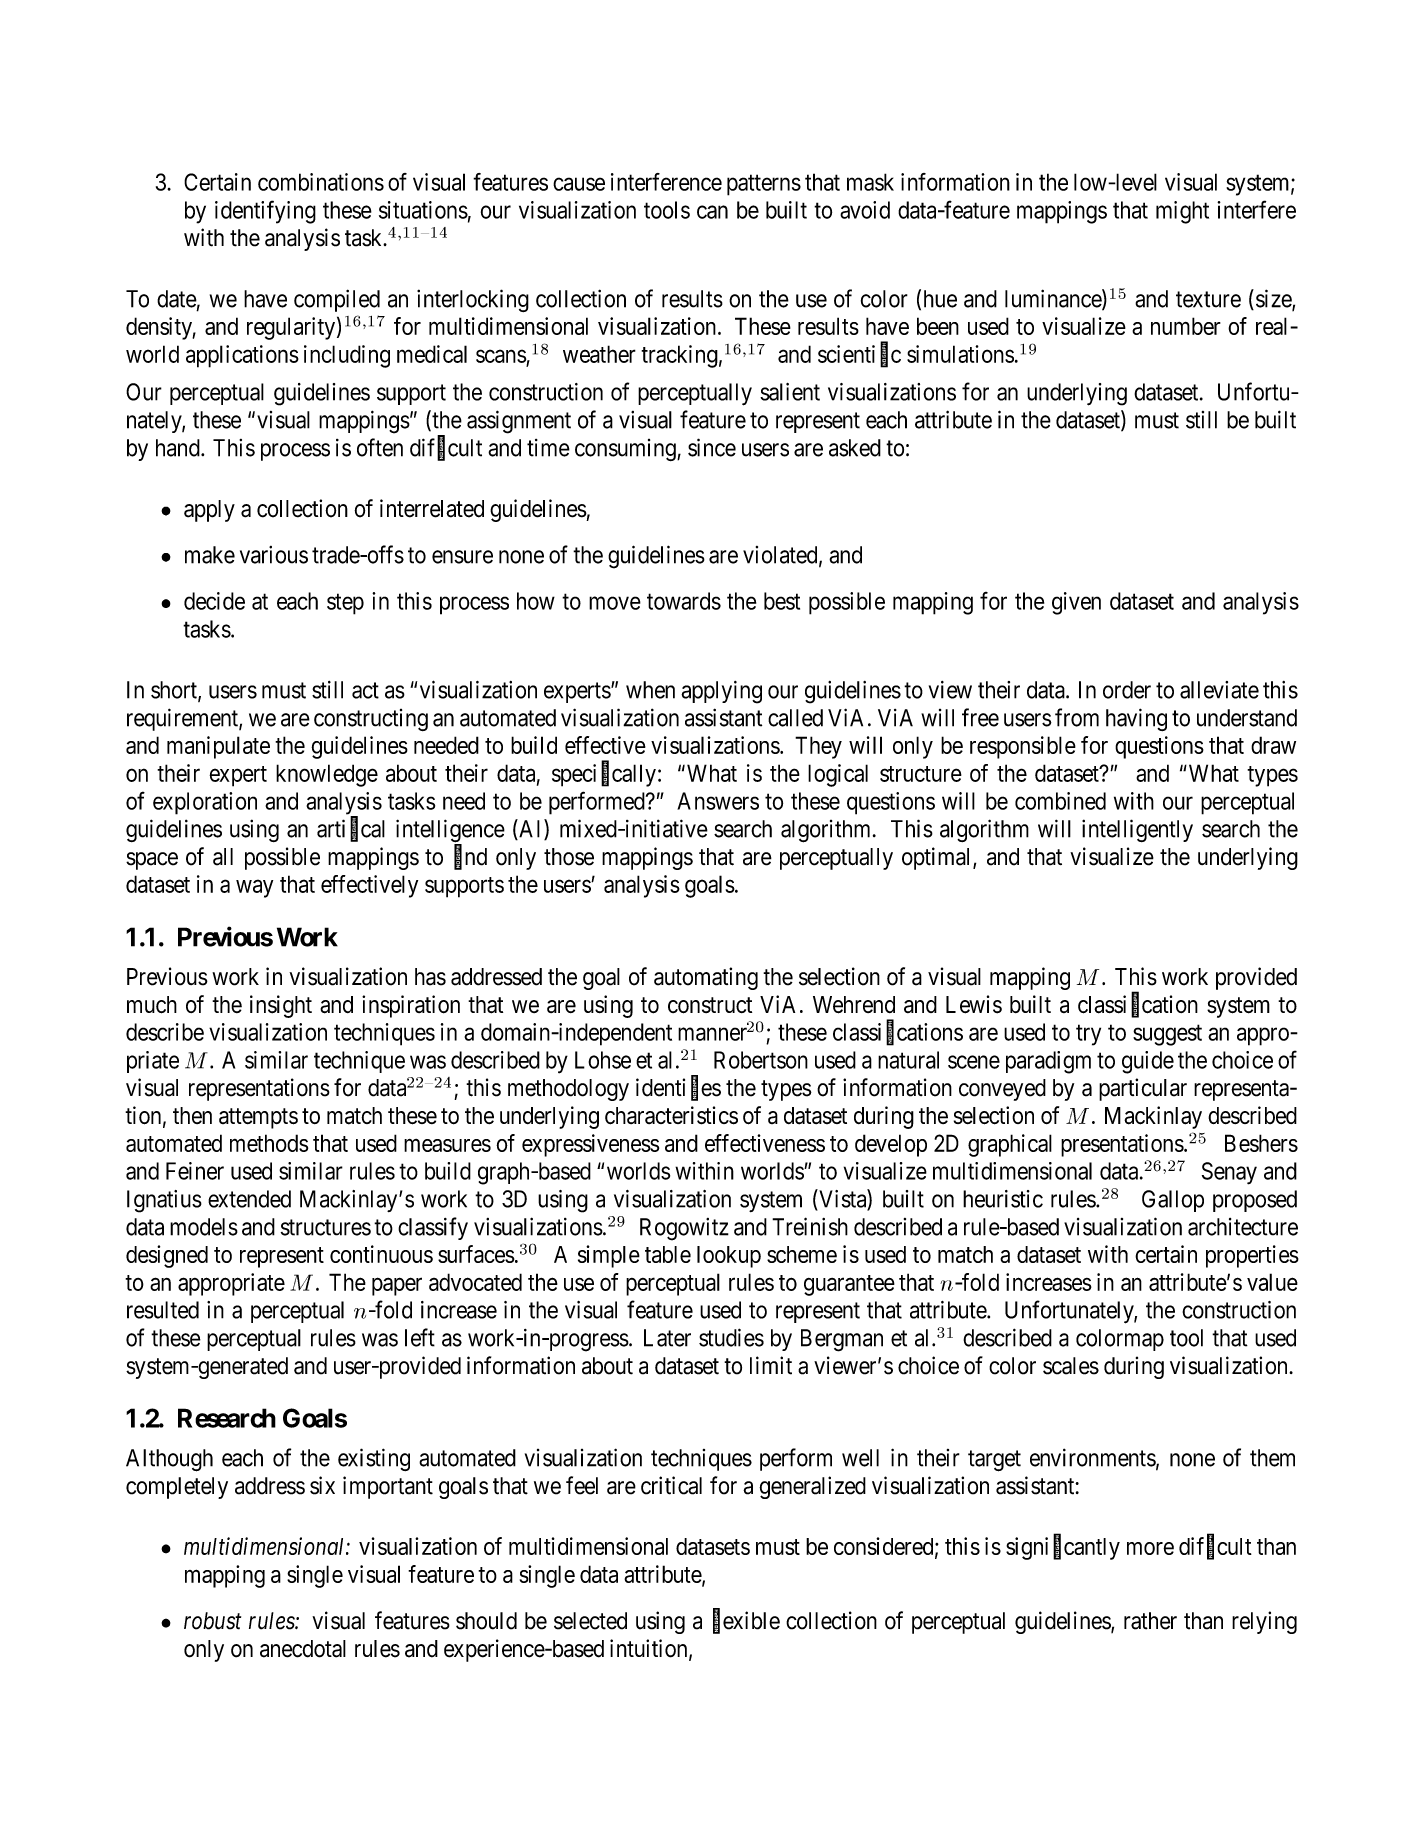 The image size is (1422, 1841). I want to click on automating, so click(706, 978).
